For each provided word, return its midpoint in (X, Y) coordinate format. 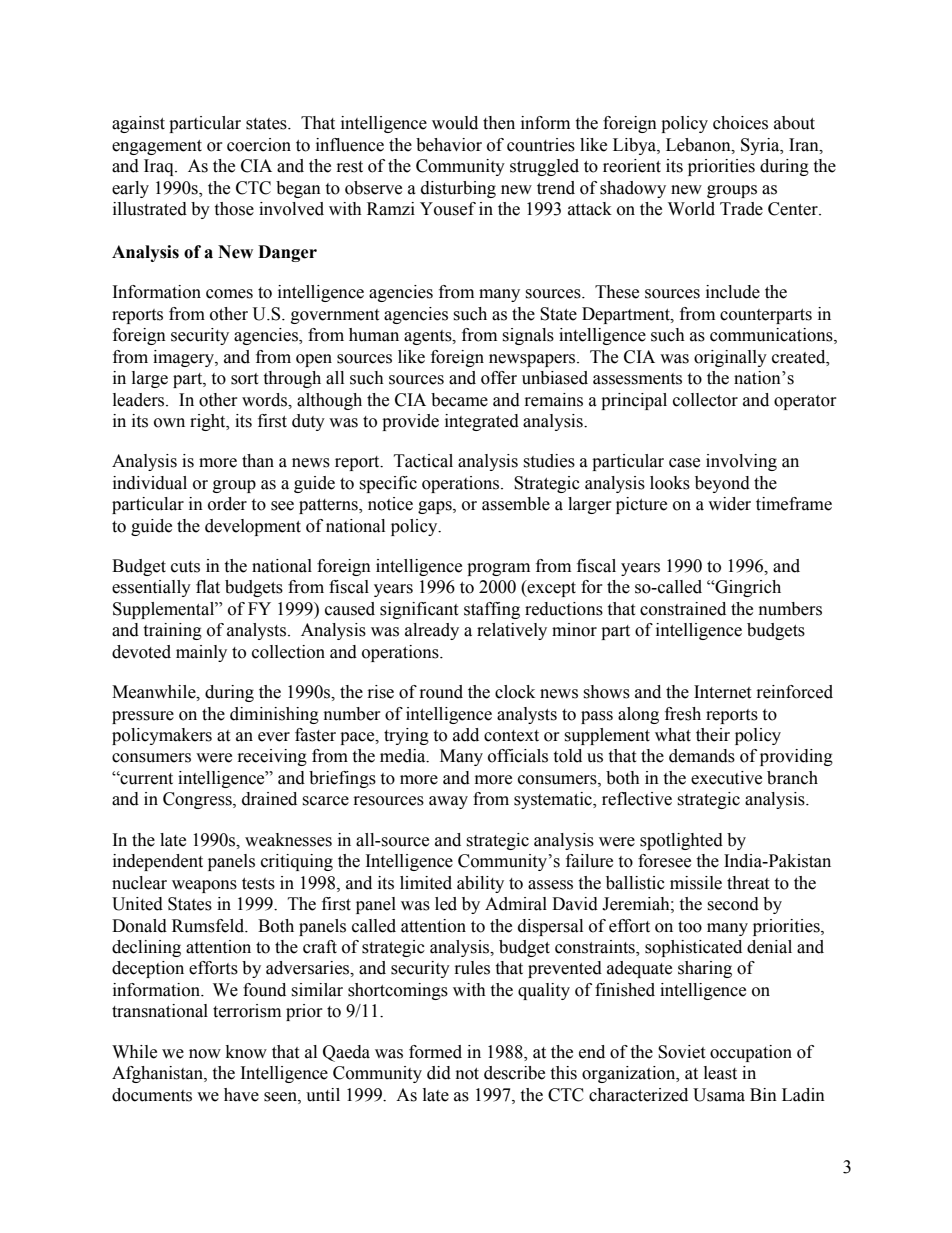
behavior (449, 145)
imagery (184, 358)
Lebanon (699, 145)
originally (730, 358)
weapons (204, 886)
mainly (201, 653)
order (227, 504)
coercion (259, 145)
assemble (516, 504)
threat (748, 883)
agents (429, 337)
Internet (722, 692)
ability (480, 884)
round (441, 692)
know (246, 1052)
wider (729, 504)
